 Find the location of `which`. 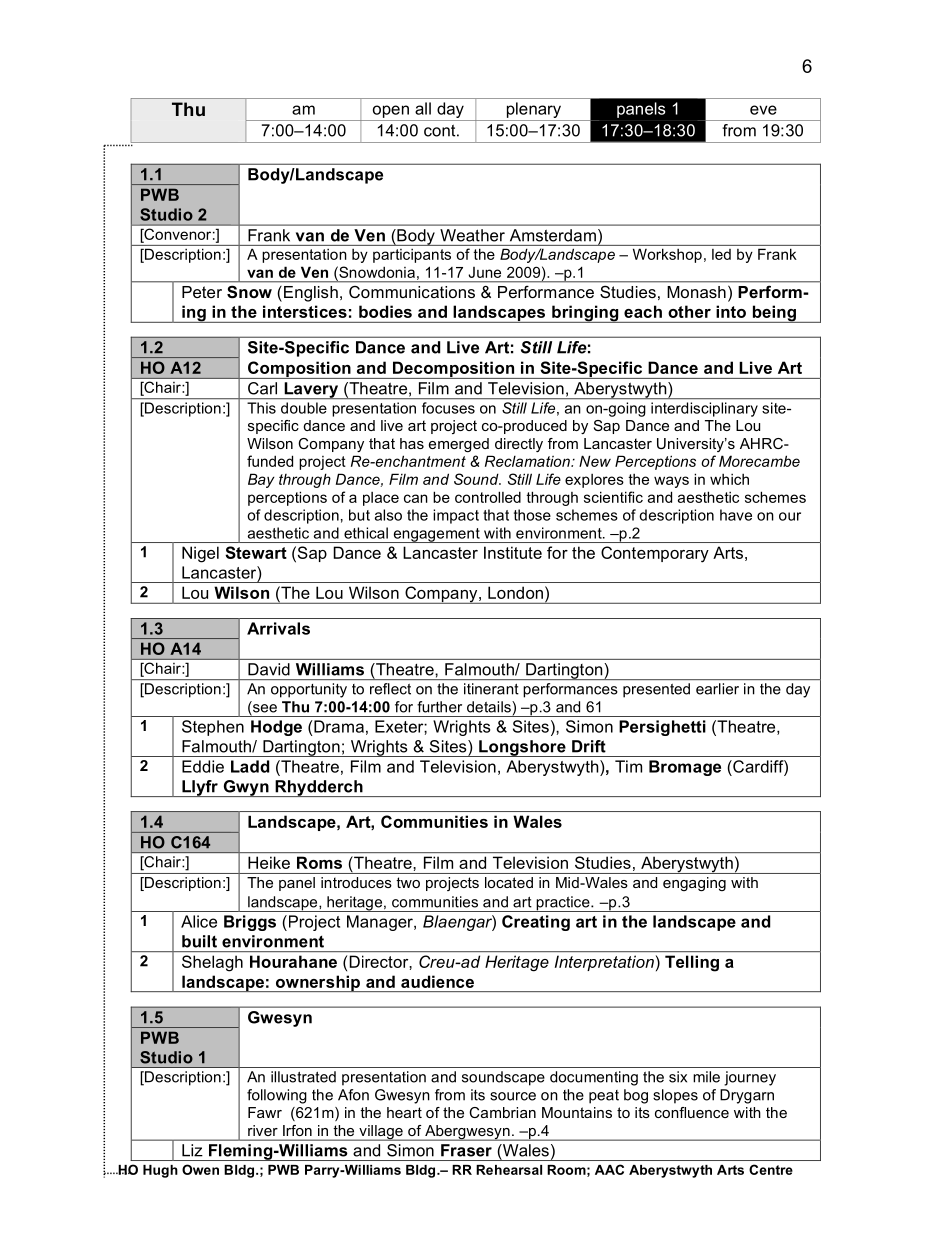

which is located at coordinates (729, 479).
